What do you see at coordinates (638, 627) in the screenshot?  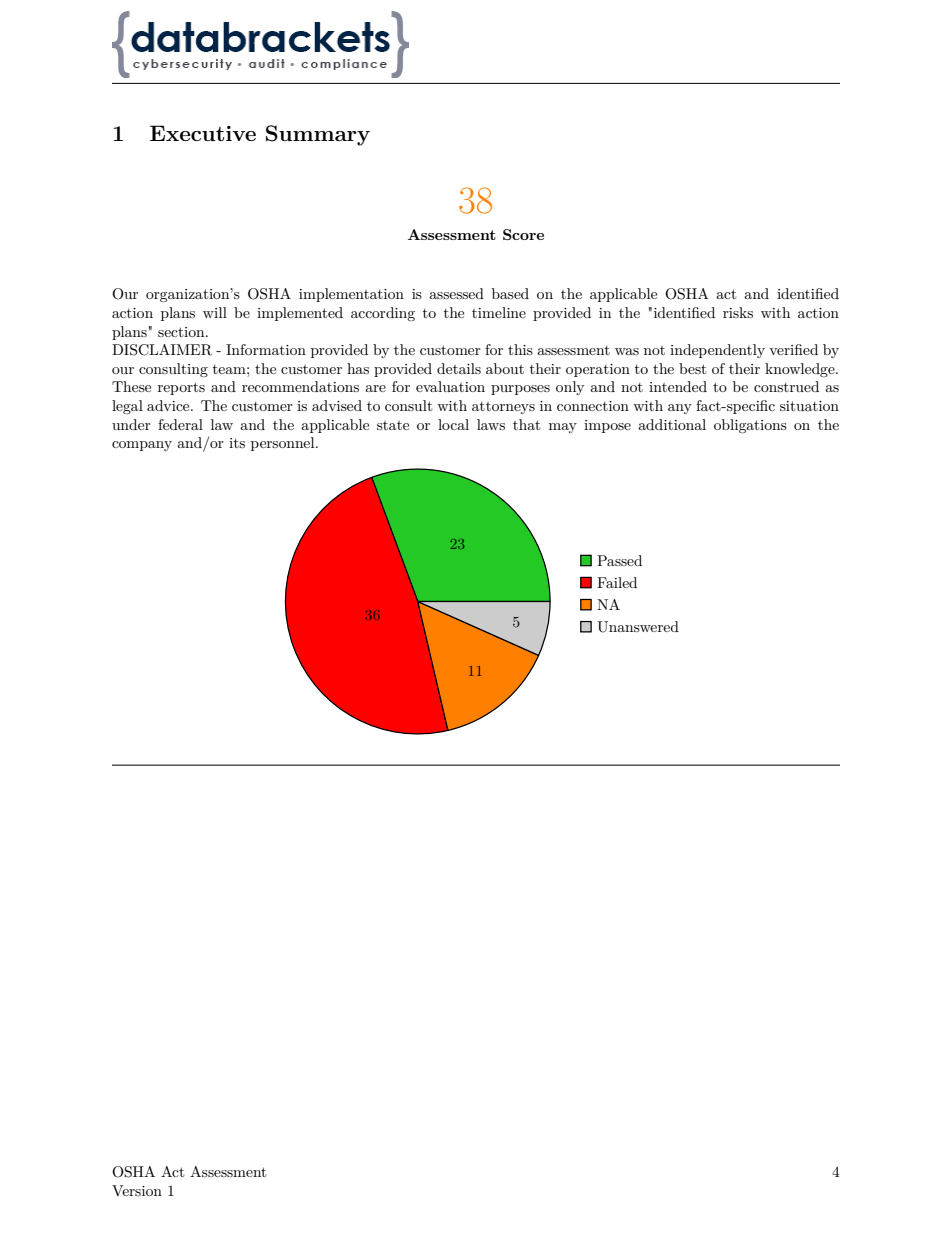 I see `Unanswered` at bounding box center [638, 627].
